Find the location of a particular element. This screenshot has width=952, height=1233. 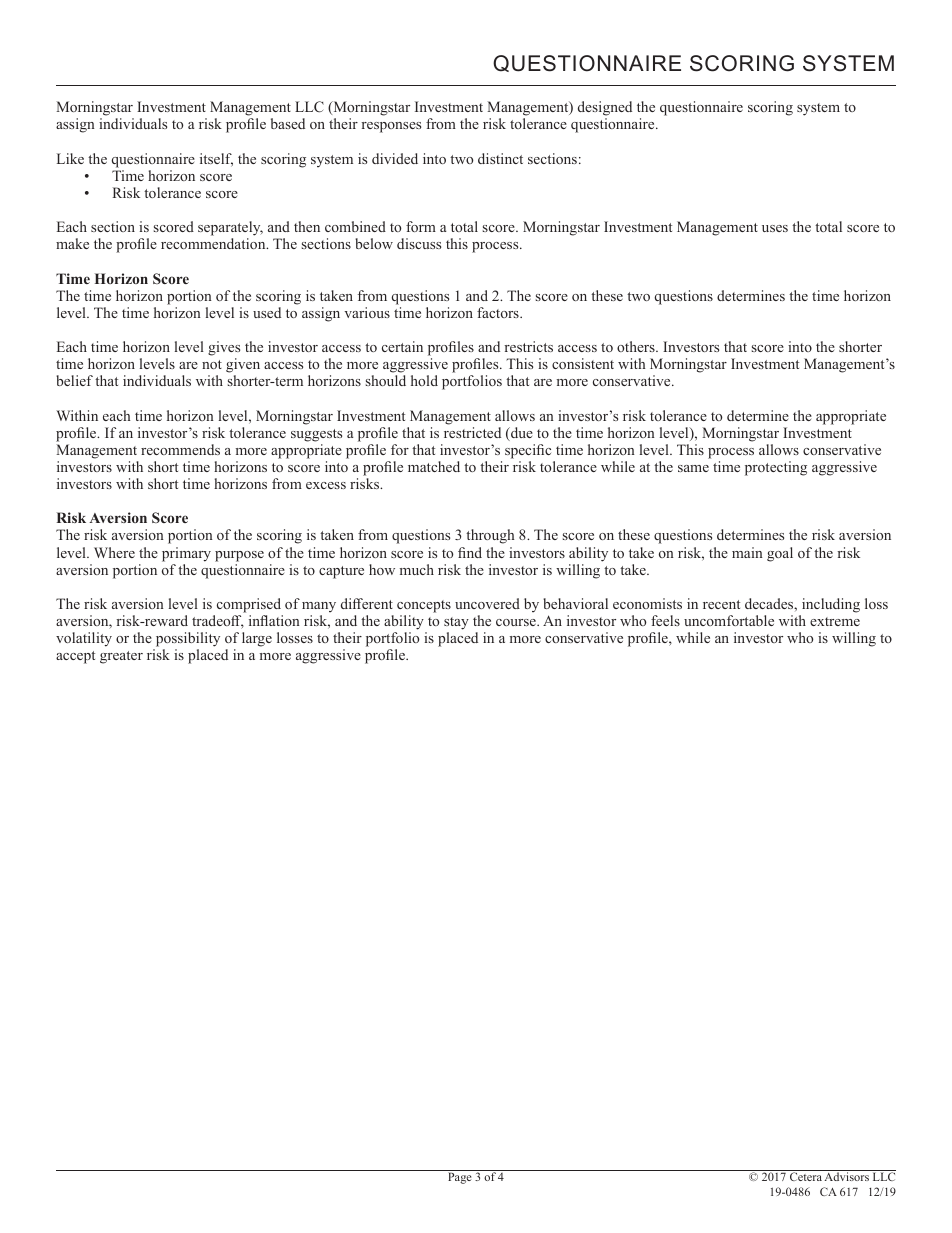

itself is located at coordinates (216, 160).
